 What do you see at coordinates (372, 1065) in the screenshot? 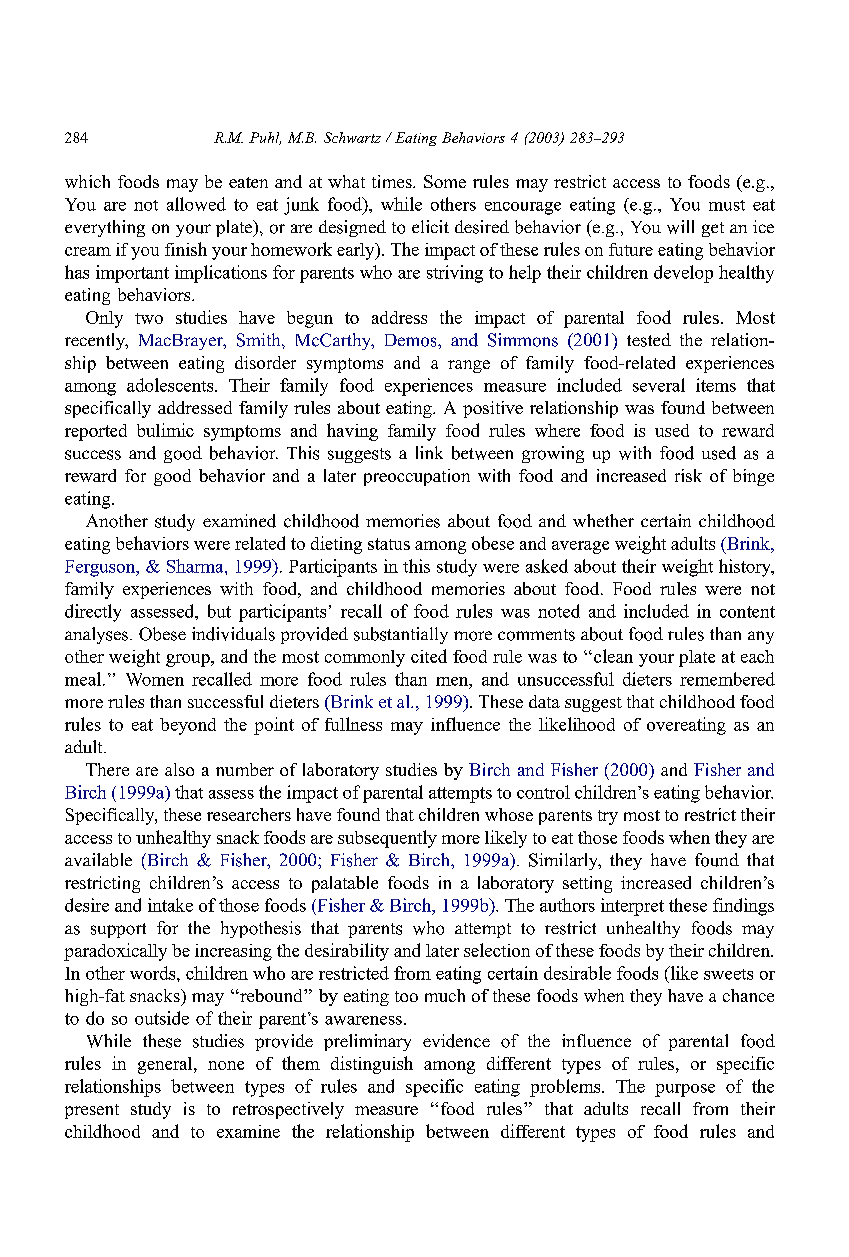
I see `distinguish` at bounding box center [372, 1065].
